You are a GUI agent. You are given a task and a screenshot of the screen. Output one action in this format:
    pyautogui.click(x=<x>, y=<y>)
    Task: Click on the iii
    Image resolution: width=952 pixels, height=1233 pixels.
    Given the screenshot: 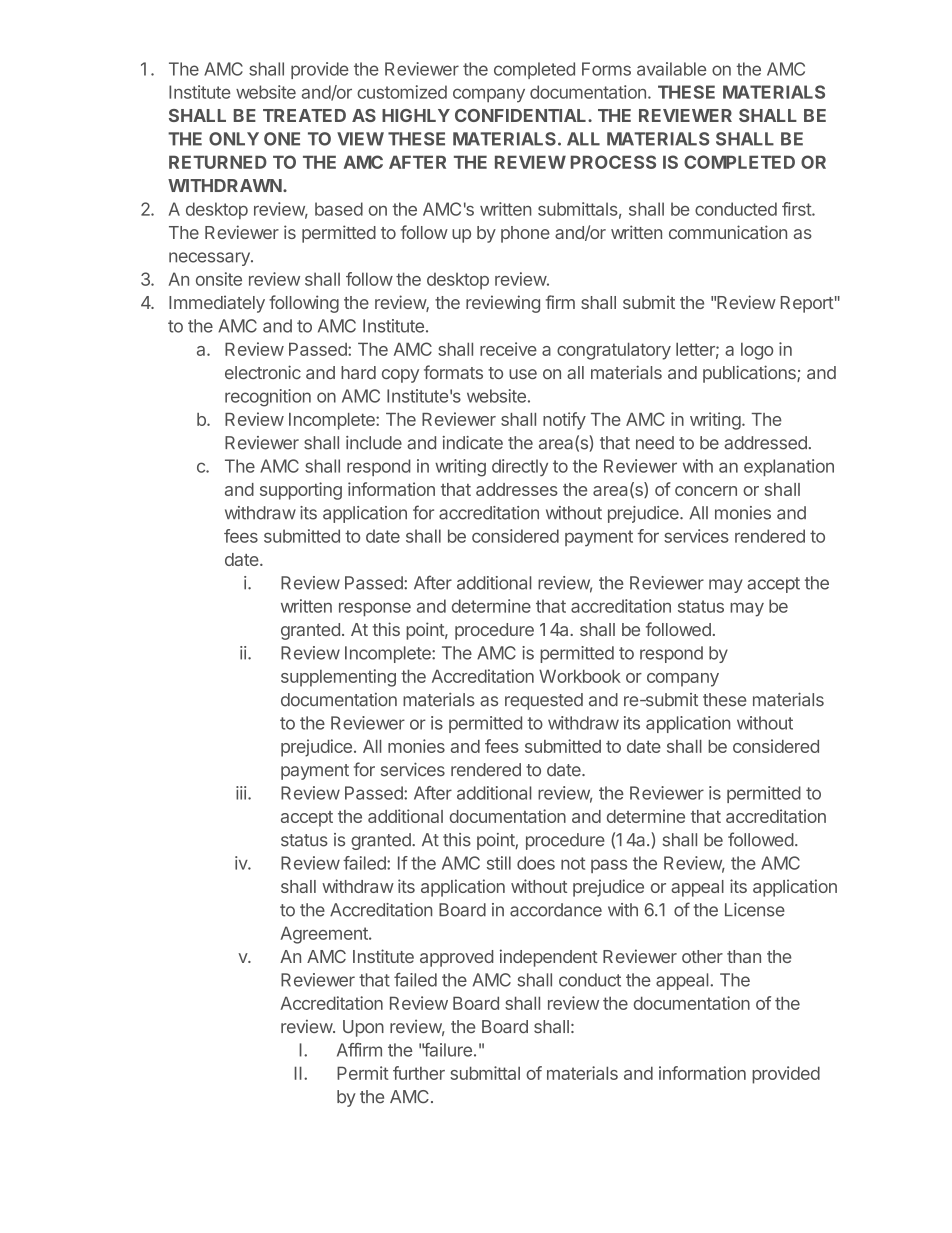 What is the action you would take?
    pyautogui.click(x=241, y=793)
